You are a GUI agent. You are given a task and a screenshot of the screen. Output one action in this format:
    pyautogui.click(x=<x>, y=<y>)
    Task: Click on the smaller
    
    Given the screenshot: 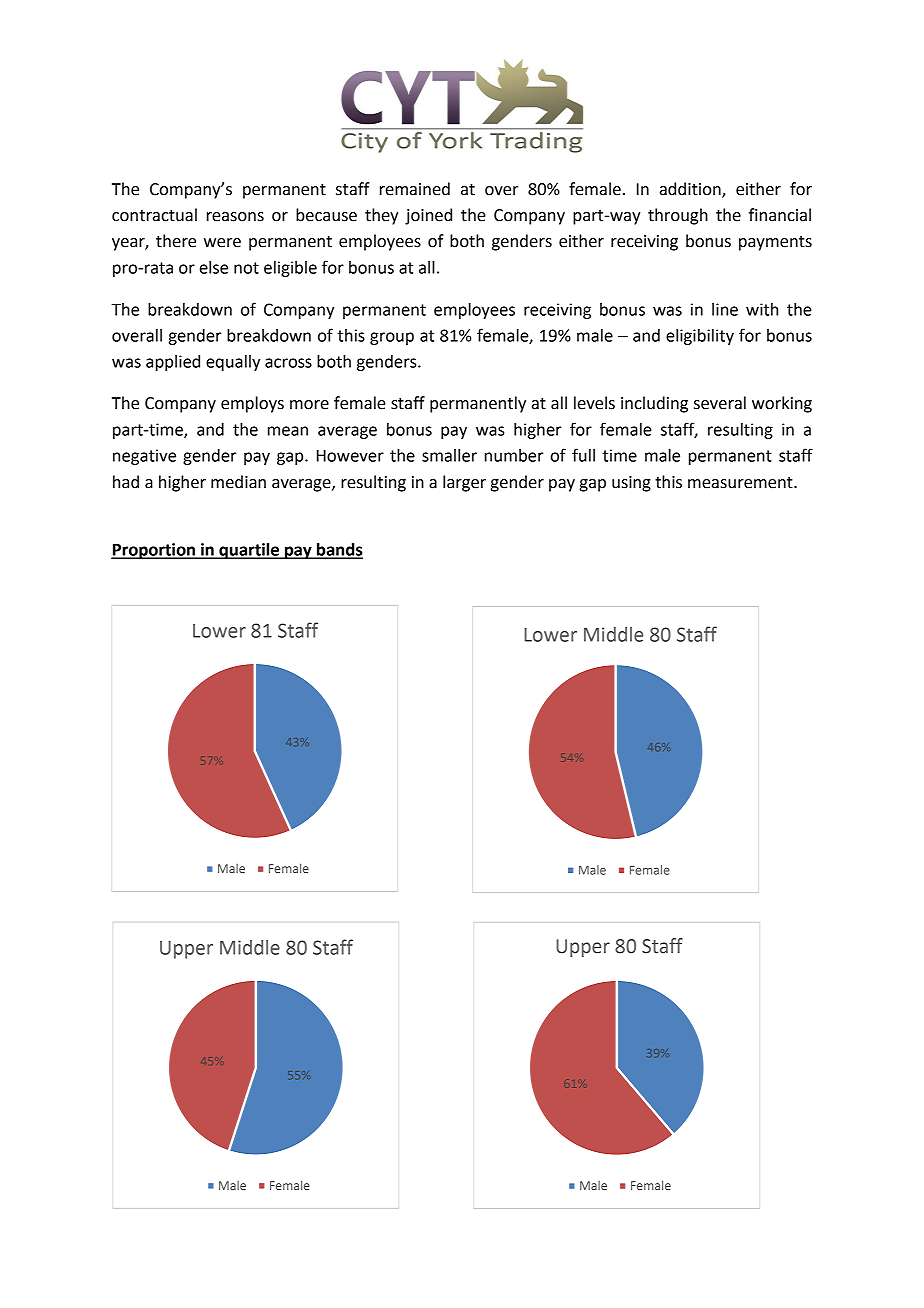 What is the action you would take?
    pyautogui.click(x=449, y=455)
